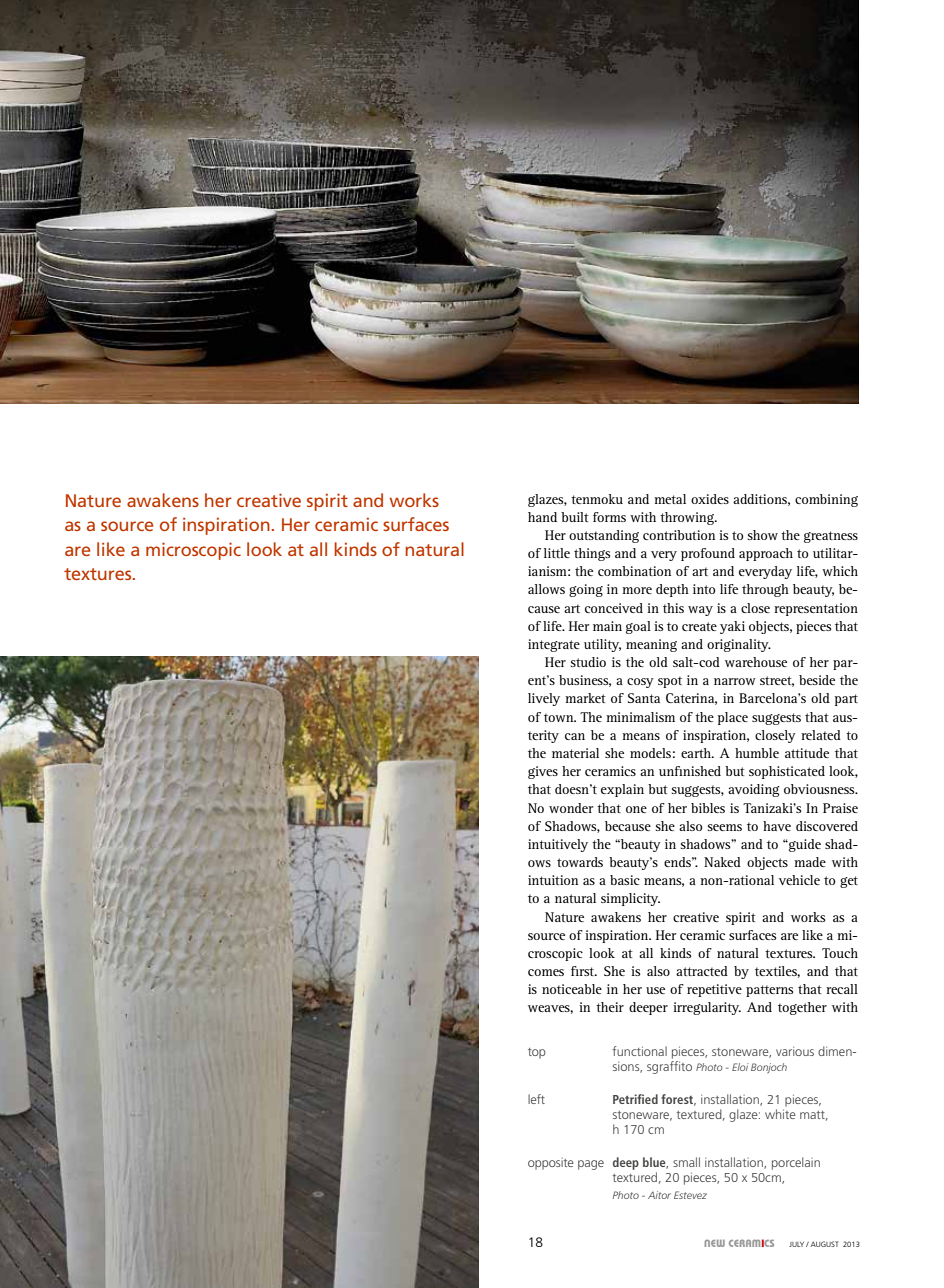  I want to click on built, so click(575, 517).
